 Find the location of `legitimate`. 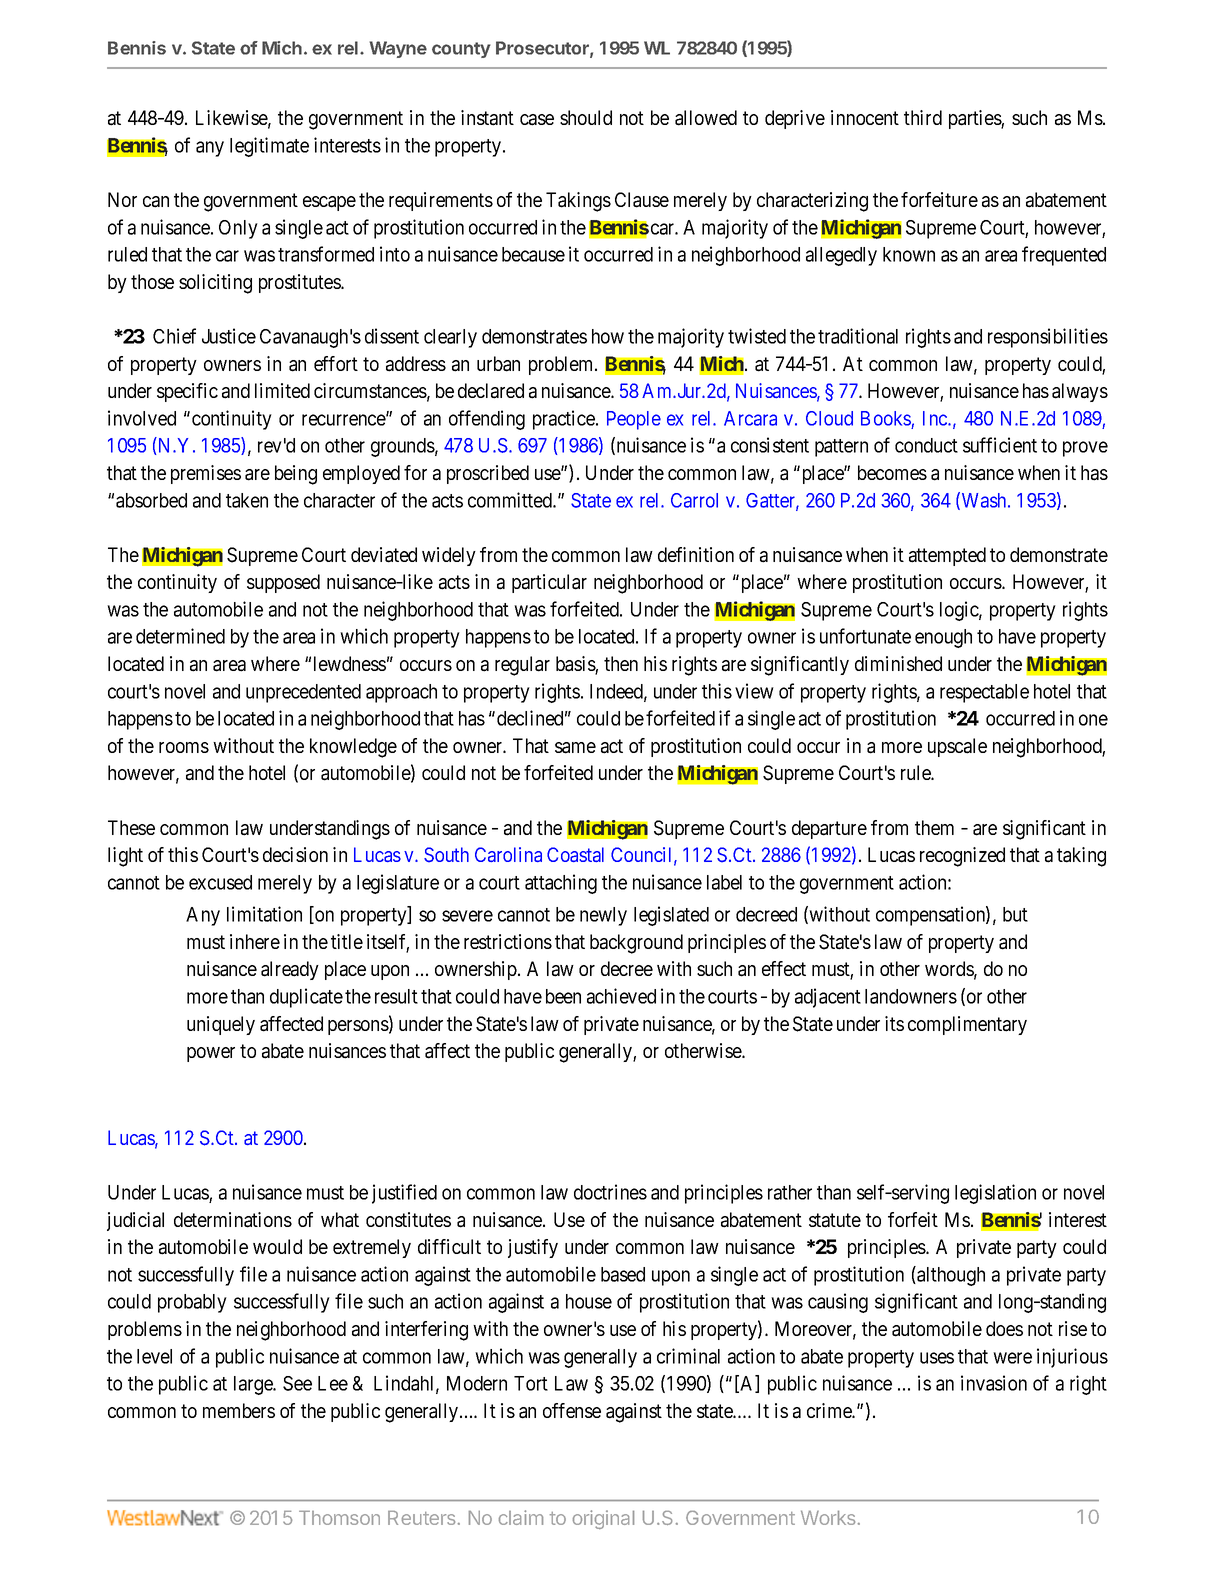

legitimate is located at coordinates (269, 147).
